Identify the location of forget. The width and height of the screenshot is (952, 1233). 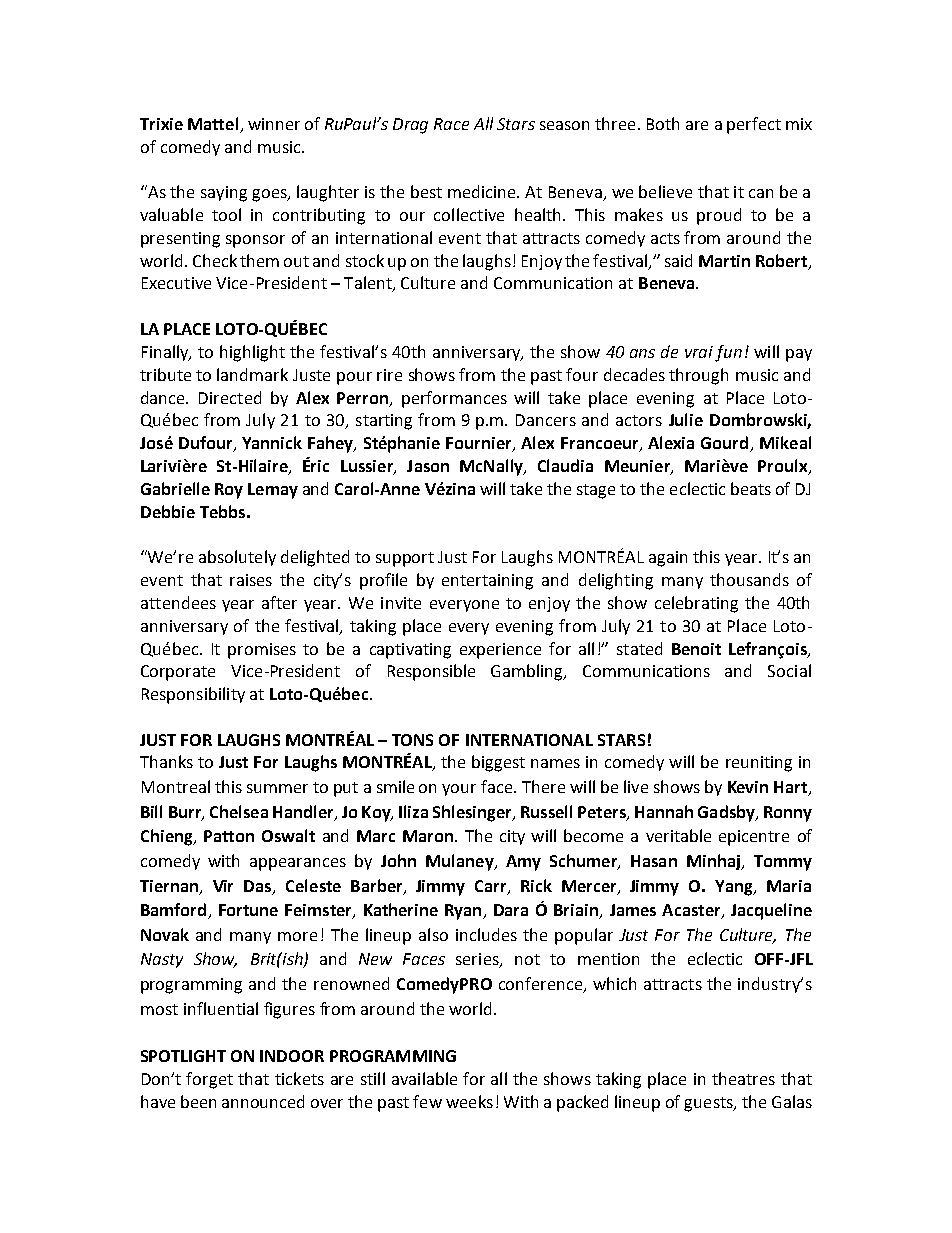
(209, 1080).
